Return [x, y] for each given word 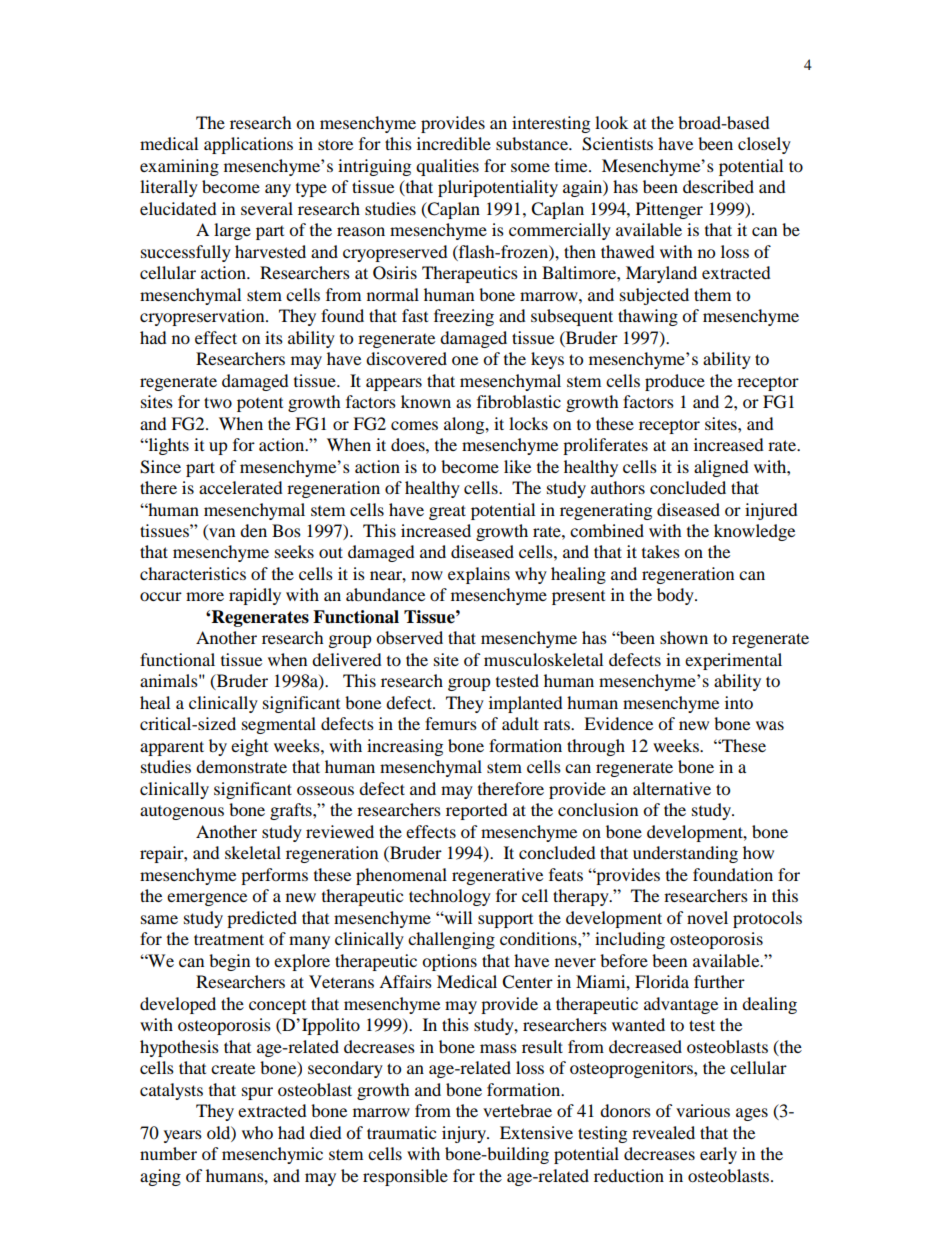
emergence [207, 899]
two [218, 402]
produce [675, 382]
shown [684, 637]
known [426, 401]
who [257, 1132]
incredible [454, 143]
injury [465, 1134]
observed [409, 637]
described [718, 186]
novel [707, 917]
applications [248, 145]
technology [450, 897]
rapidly [255, 596]
